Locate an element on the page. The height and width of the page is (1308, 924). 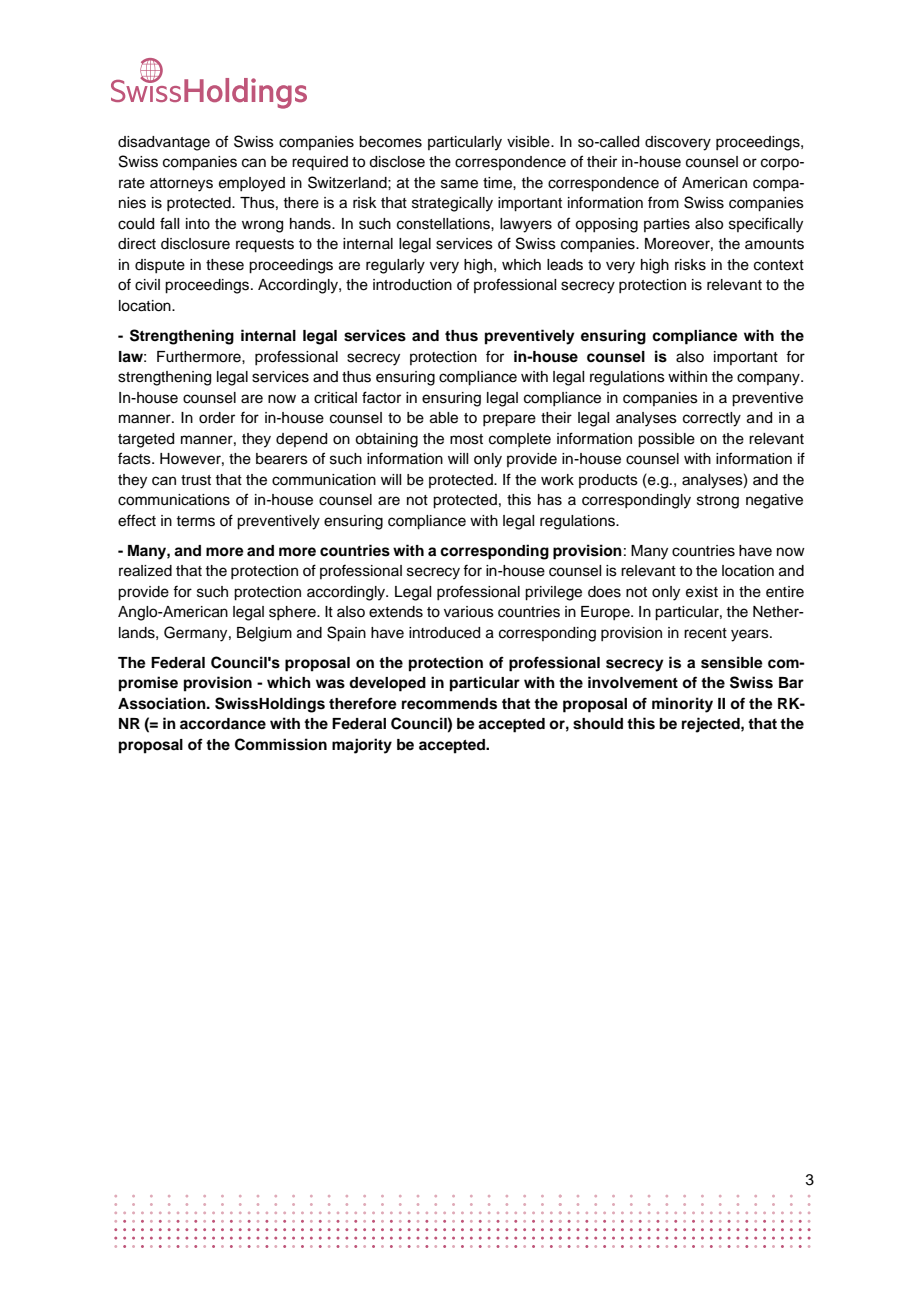
exist is located at coordinates (702, 592).
